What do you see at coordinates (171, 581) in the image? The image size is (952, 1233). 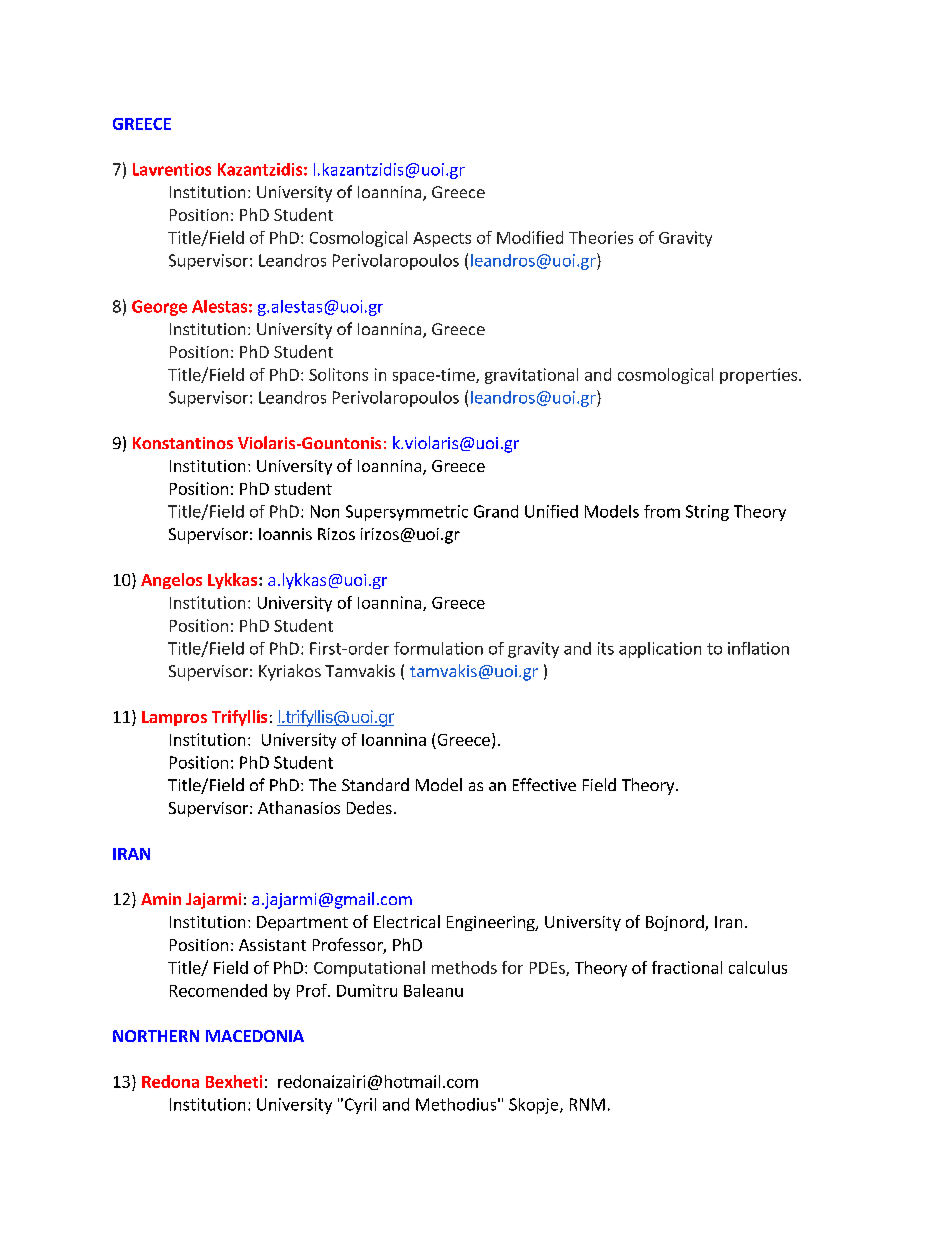 I see `Angelos` at bounding box center [171, 581].
